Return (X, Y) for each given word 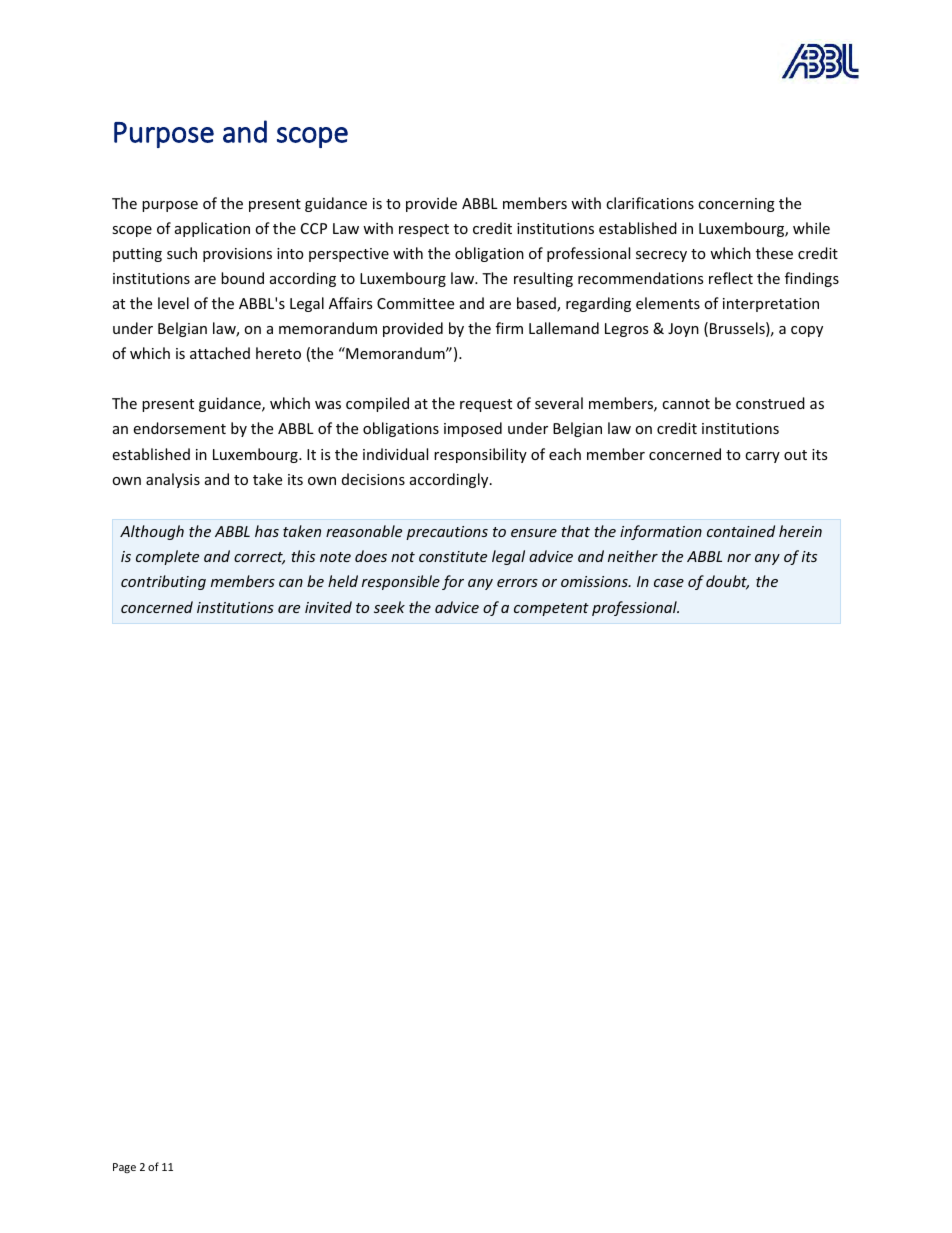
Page (124, 1168)
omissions (595, 581)
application (212, 229)
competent (551, 609)
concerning (736, 205)
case (669, 583)
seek (389, 607)
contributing (163, 582)
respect (424, 230)
